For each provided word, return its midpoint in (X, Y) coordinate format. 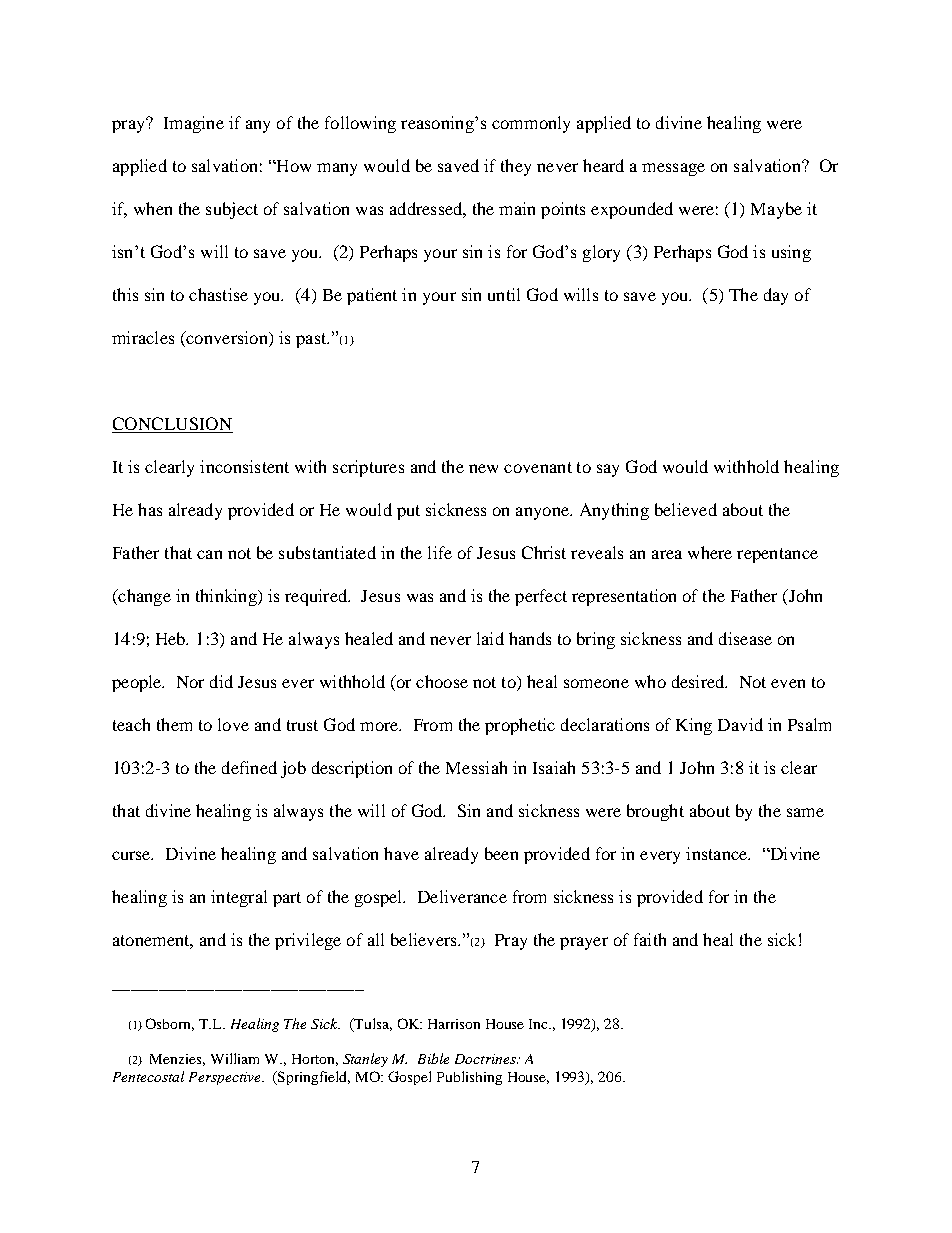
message (673, 169)
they (516, 167)
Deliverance (462, 896)
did (221, 681)
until (504, 294)
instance (718, 853)
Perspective (226, 1078)
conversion (227, 339)
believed (686, 509)
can (209, 554)
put (408, 512)
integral (239, 898)
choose (442, 681)
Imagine (194, 124)
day (776, 296)
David (740, 724)
